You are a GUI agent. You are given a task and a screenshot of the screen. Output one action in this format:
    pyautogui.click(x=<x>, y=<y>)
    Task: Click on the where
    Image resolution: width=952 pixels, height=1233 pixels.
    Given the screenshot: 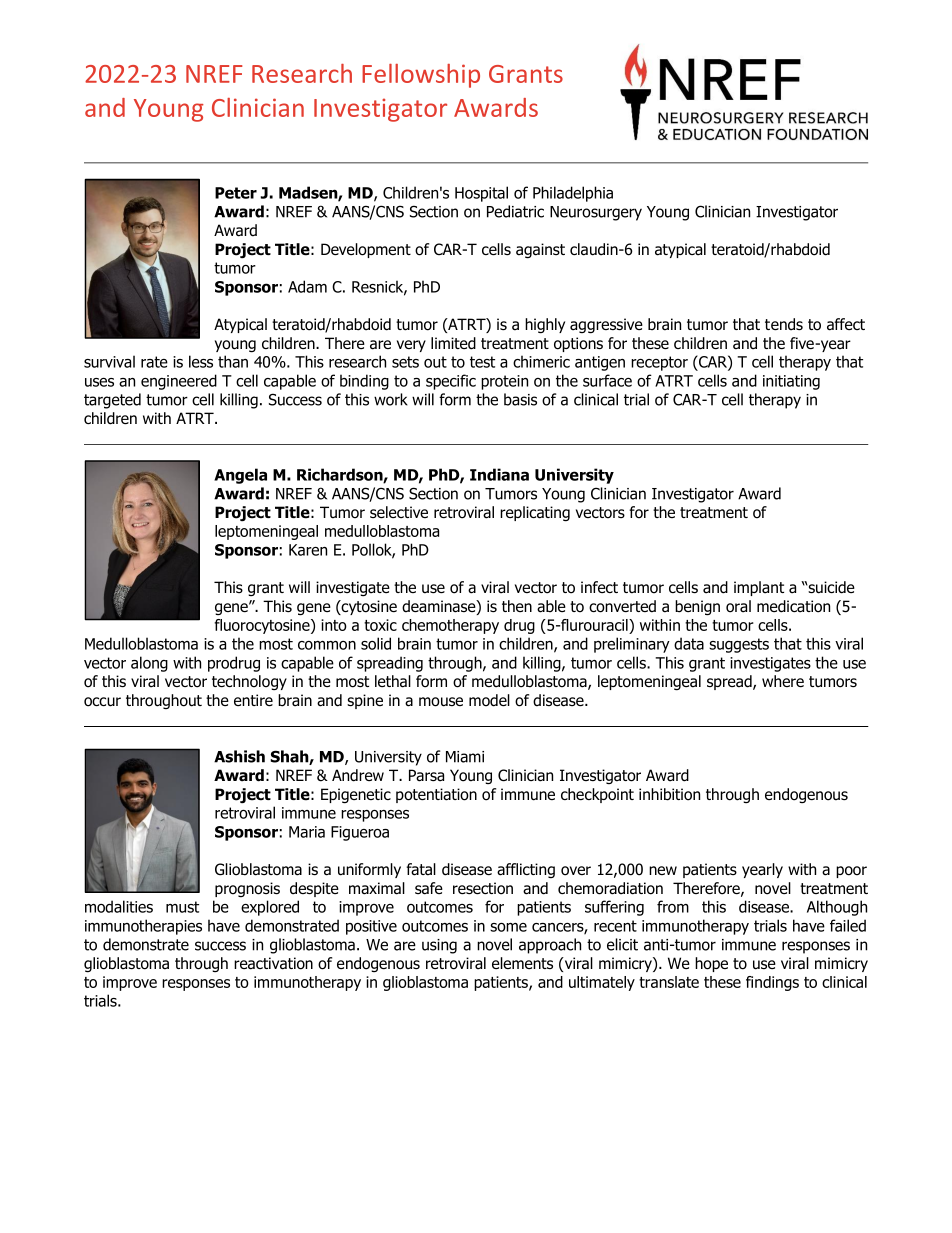 What is the action you would take?
    pyautogui.click(x=783, y=681)
